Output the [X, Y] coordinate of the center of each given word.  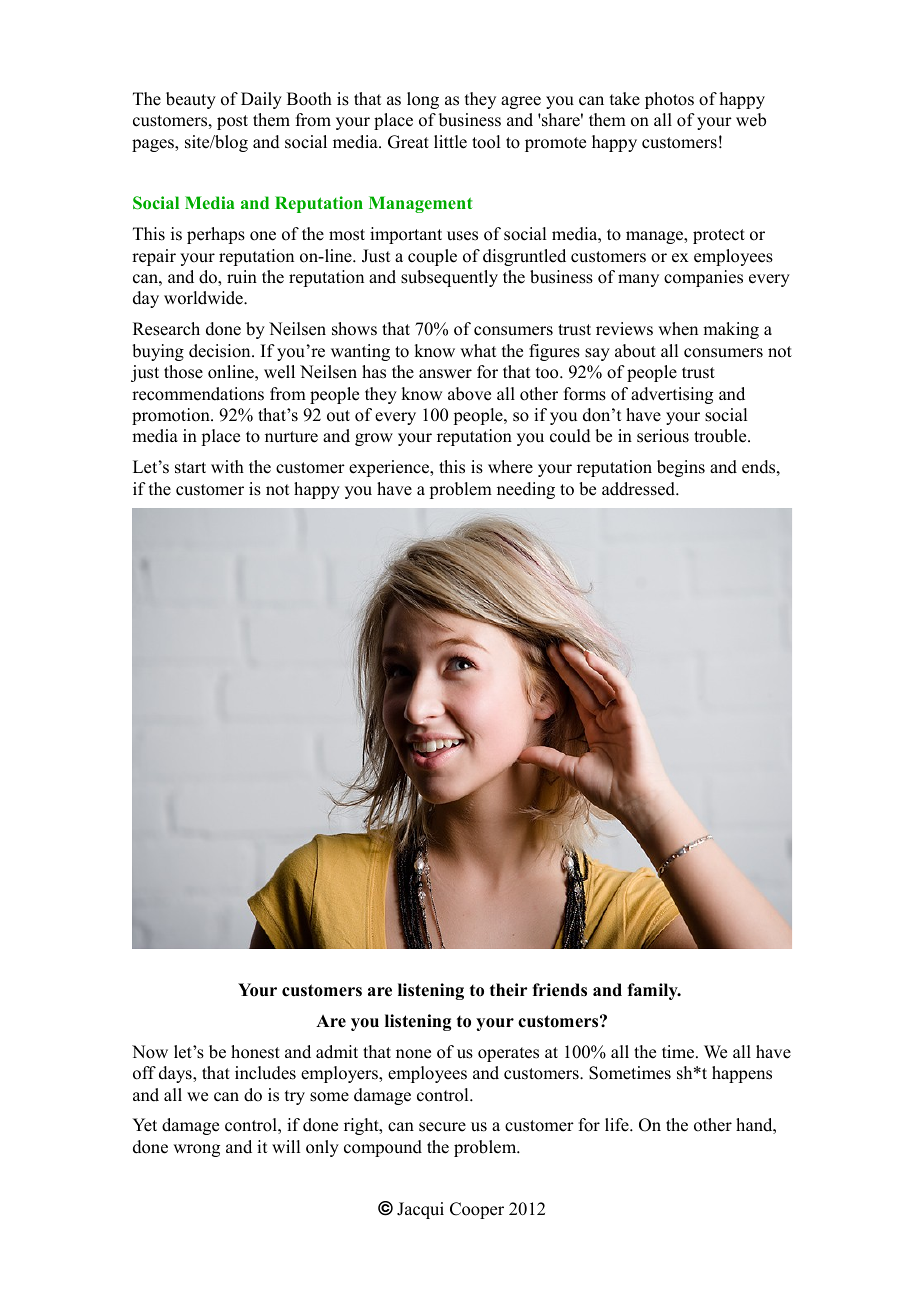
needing [526, 490]
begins [681, 468]
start [190, 468]
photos [669, 100]
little [450, 142]
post [232, 122]
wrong [196, 1150]
